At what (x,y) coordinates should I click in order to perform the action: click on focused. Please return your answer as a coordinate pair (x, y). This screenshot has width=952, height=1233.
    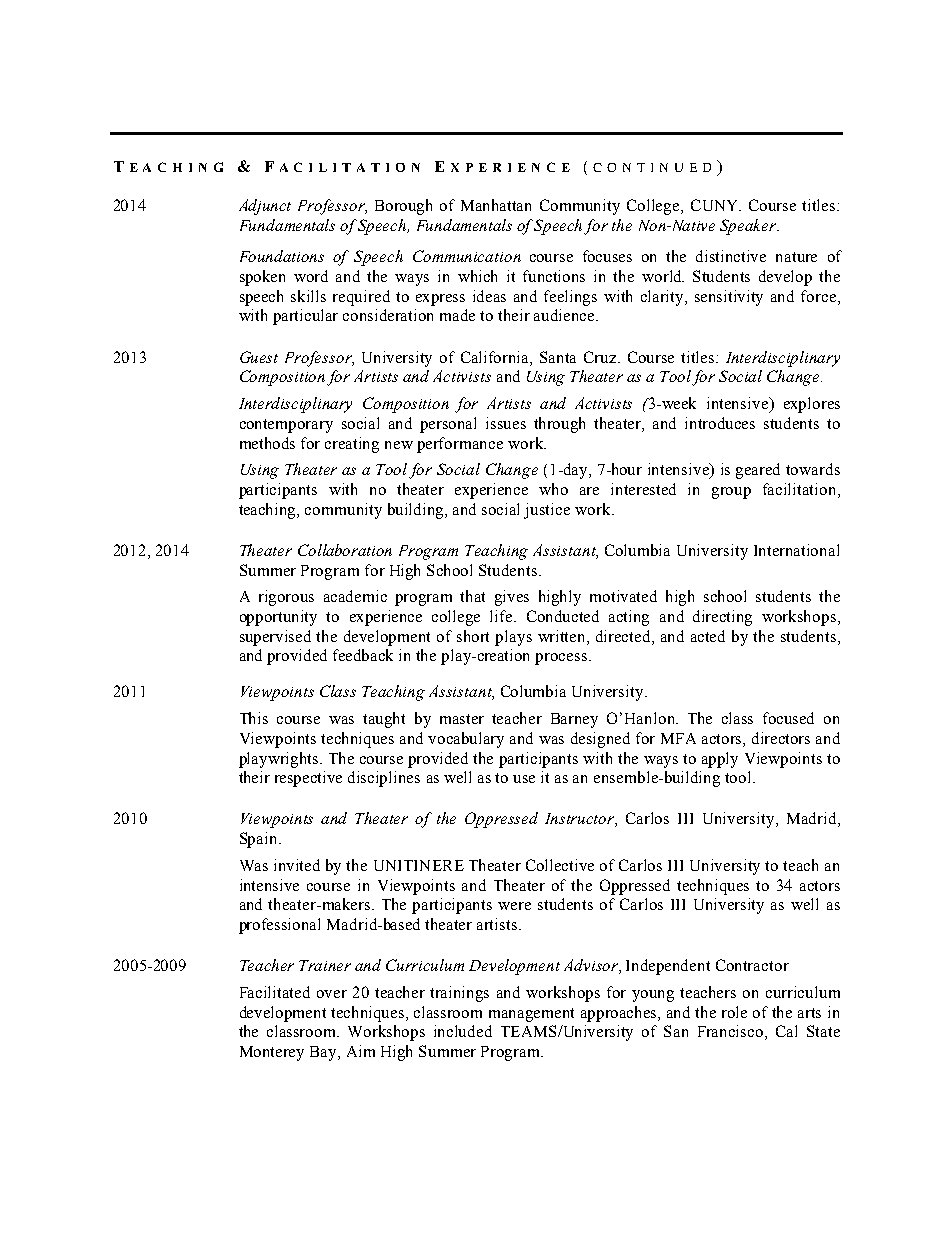
    Looking at the image, I should click on (788, 718).
